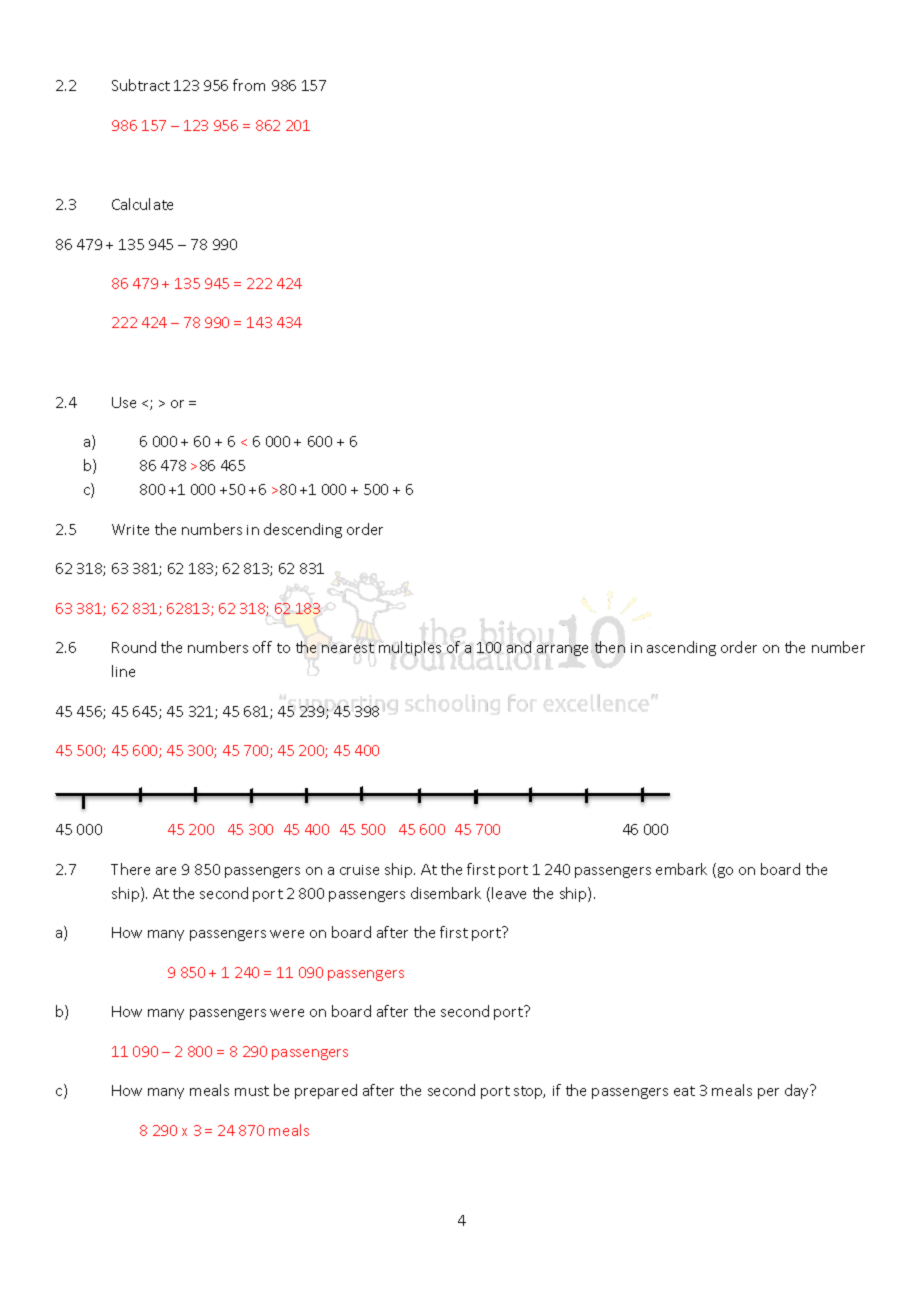  Describe the element at coordinates (684, 1091) in the screenshot. I see `eat` at that location.
